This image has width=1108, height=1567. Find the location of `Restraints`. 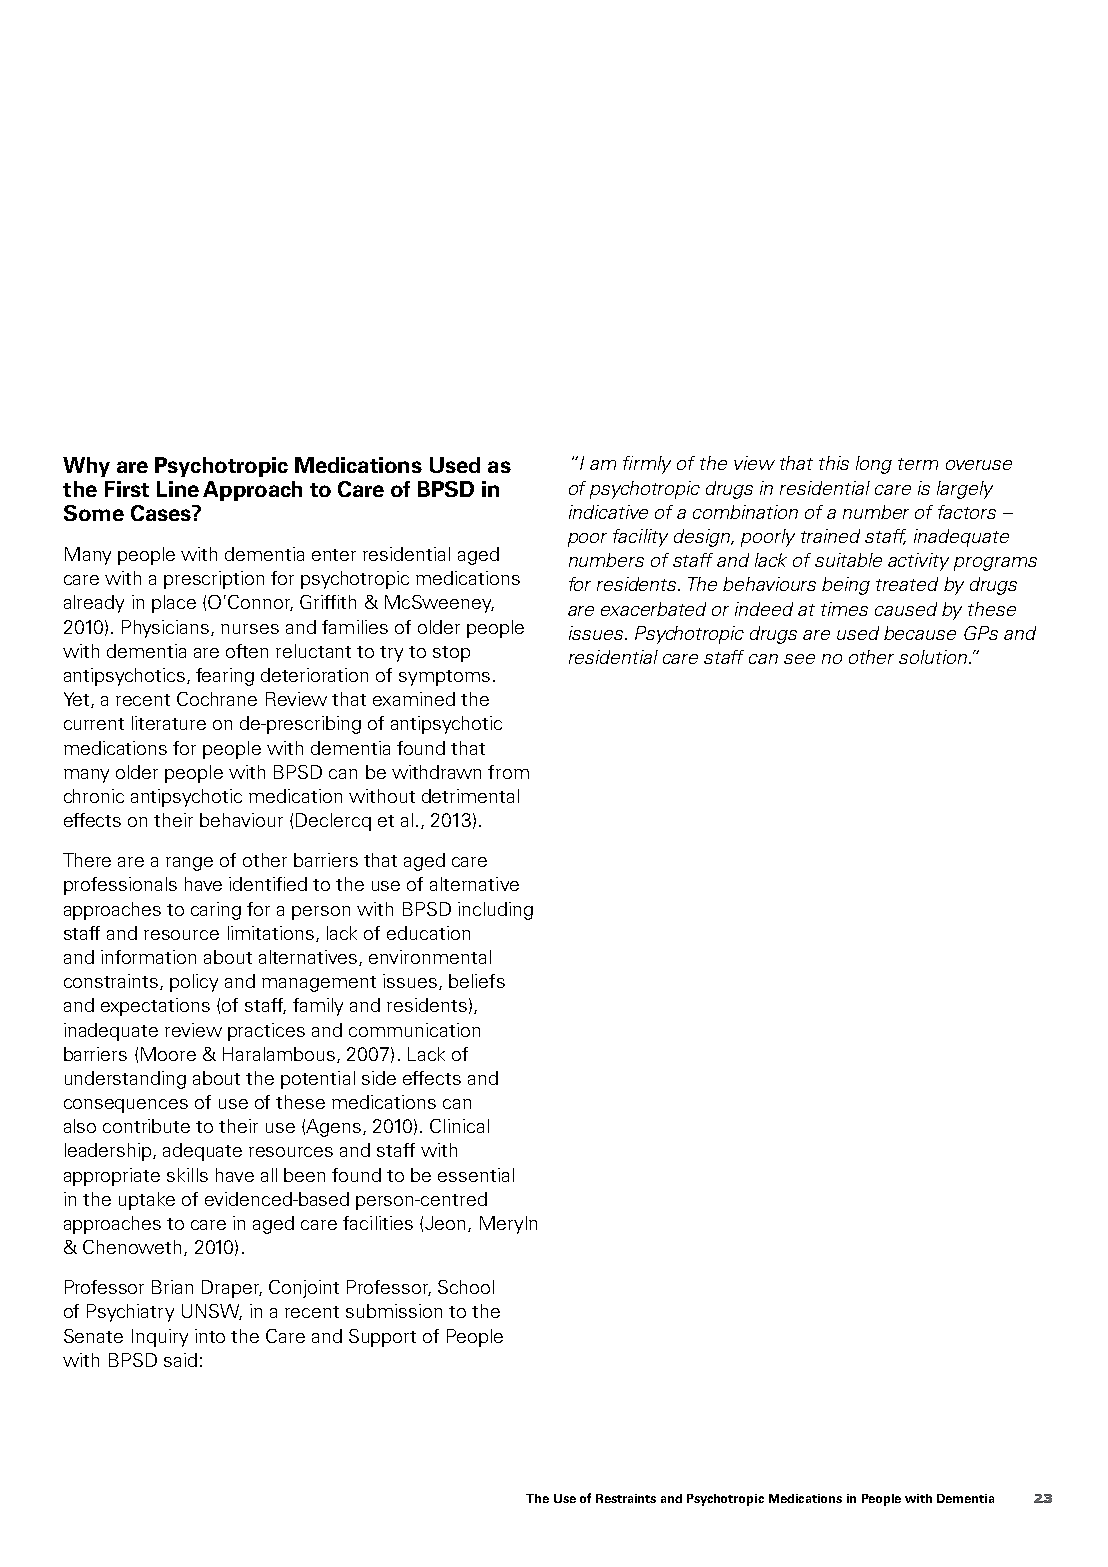

Restraints is located at coordinates (626, 1498).
